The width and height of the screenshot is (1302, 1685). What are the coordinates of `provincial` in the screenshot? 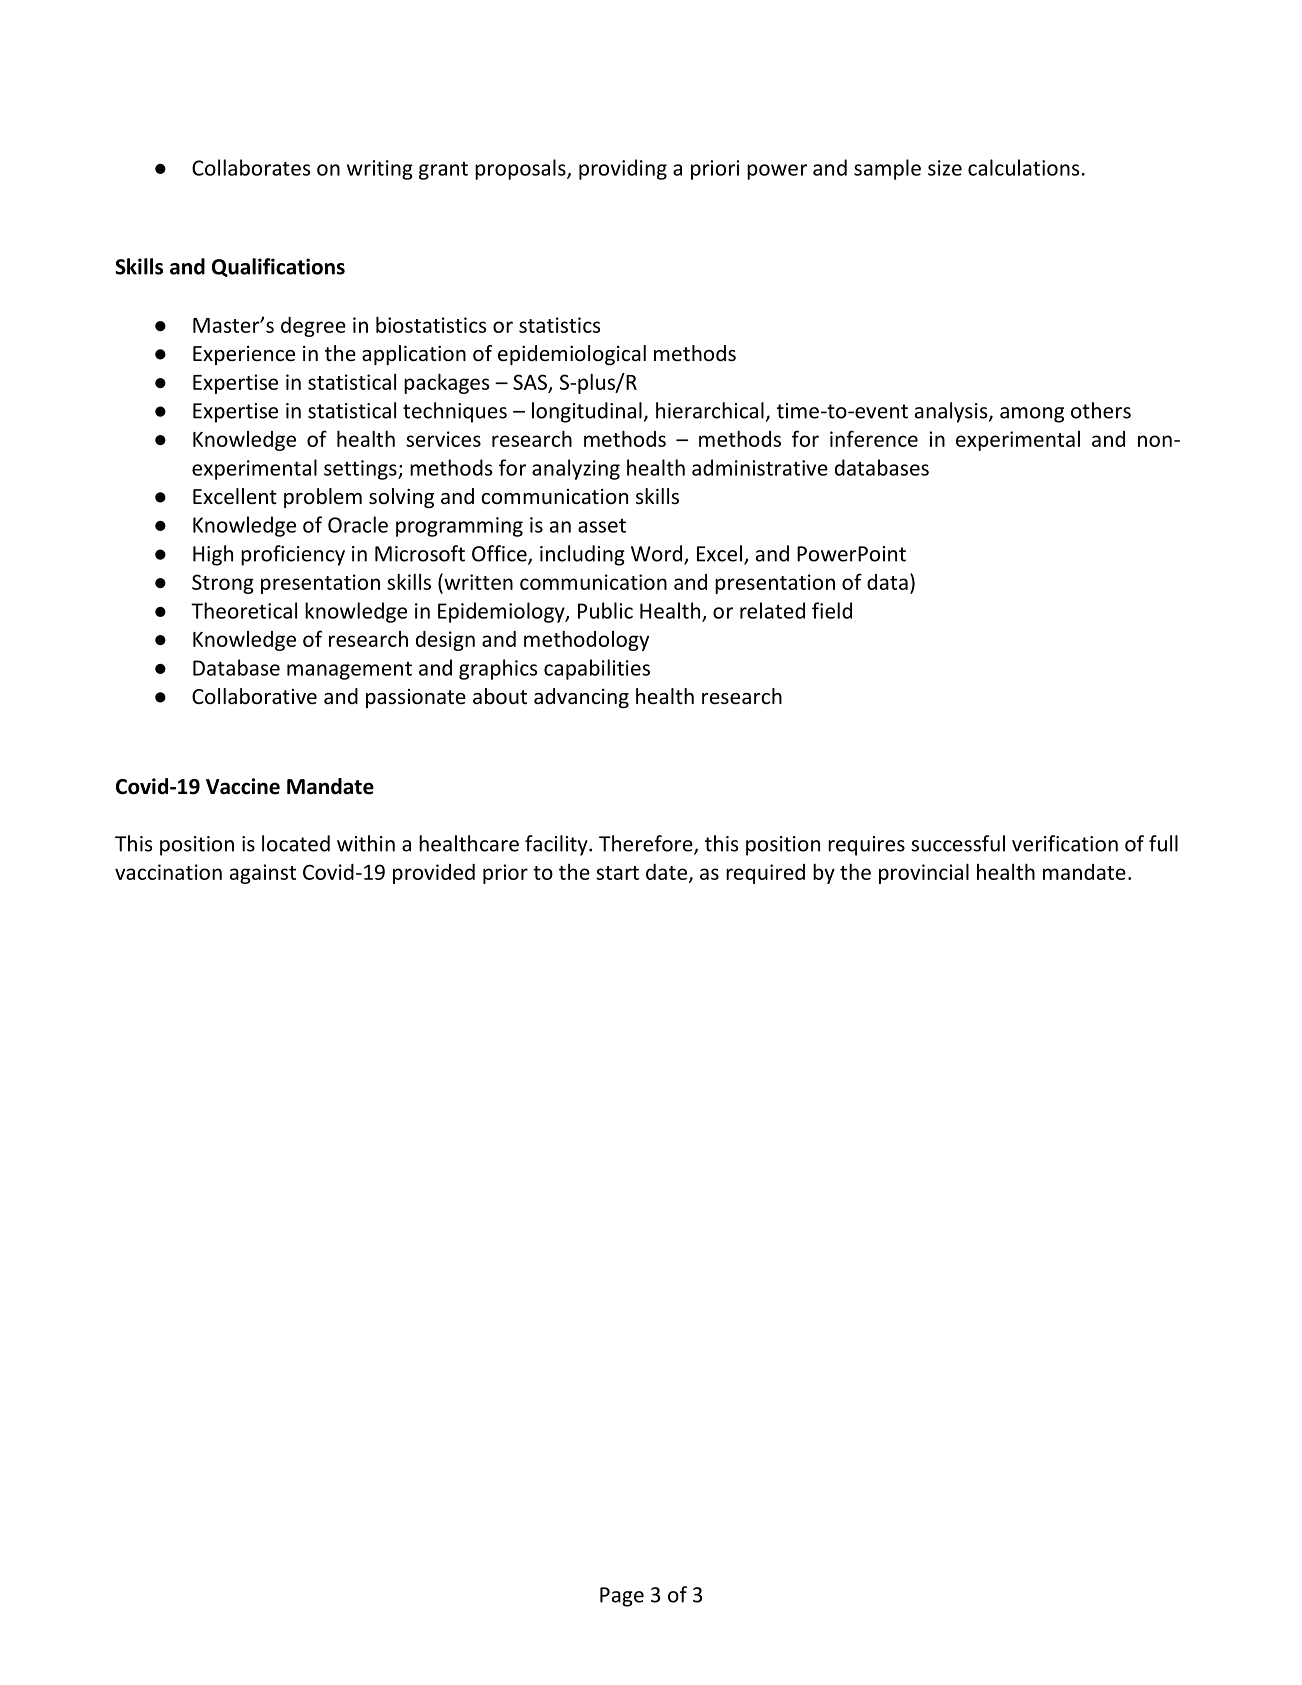 It's located at (924, 873).
